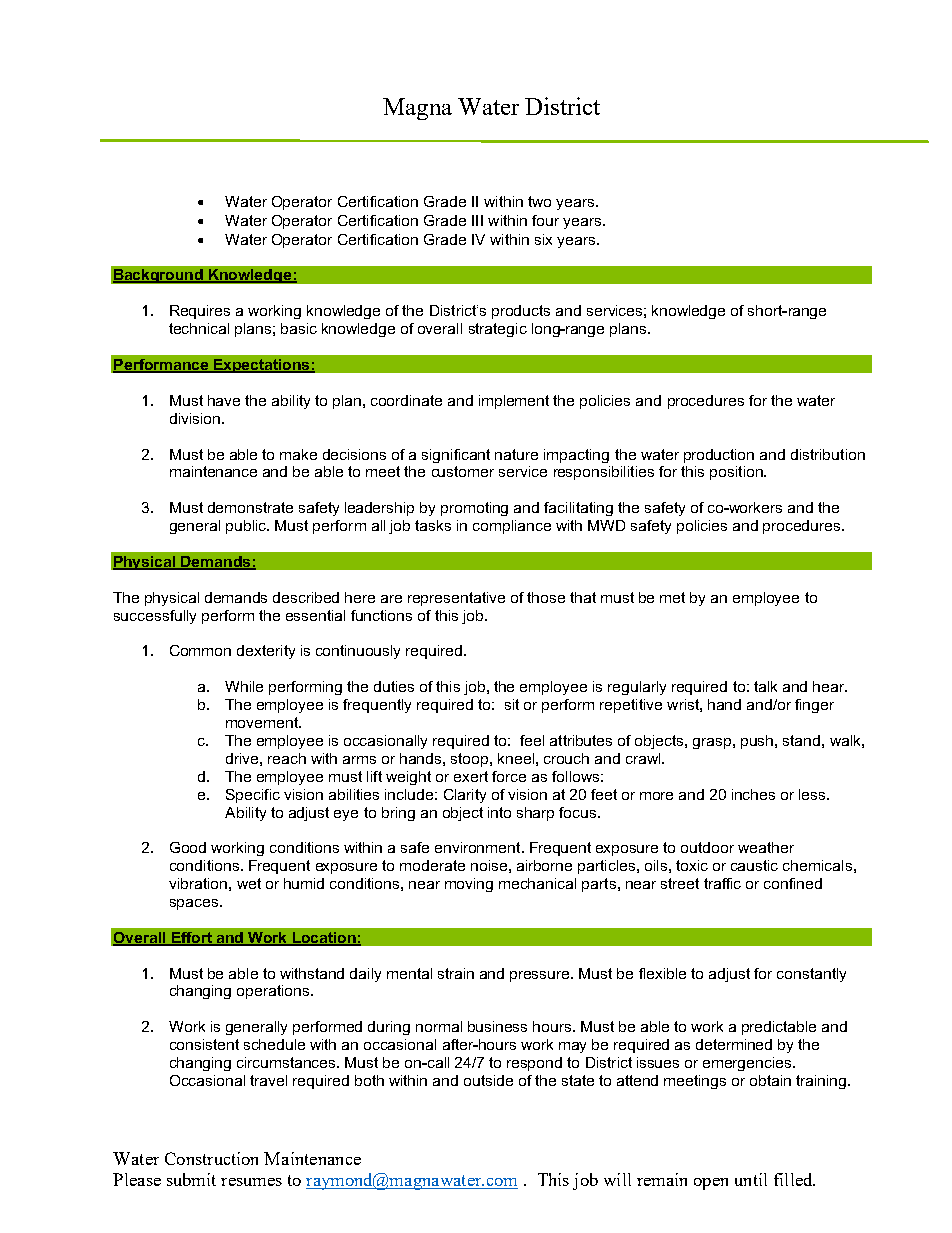 The height and width of the screenshot is (1233, 952). I want to click on position, so click(737, 473).
